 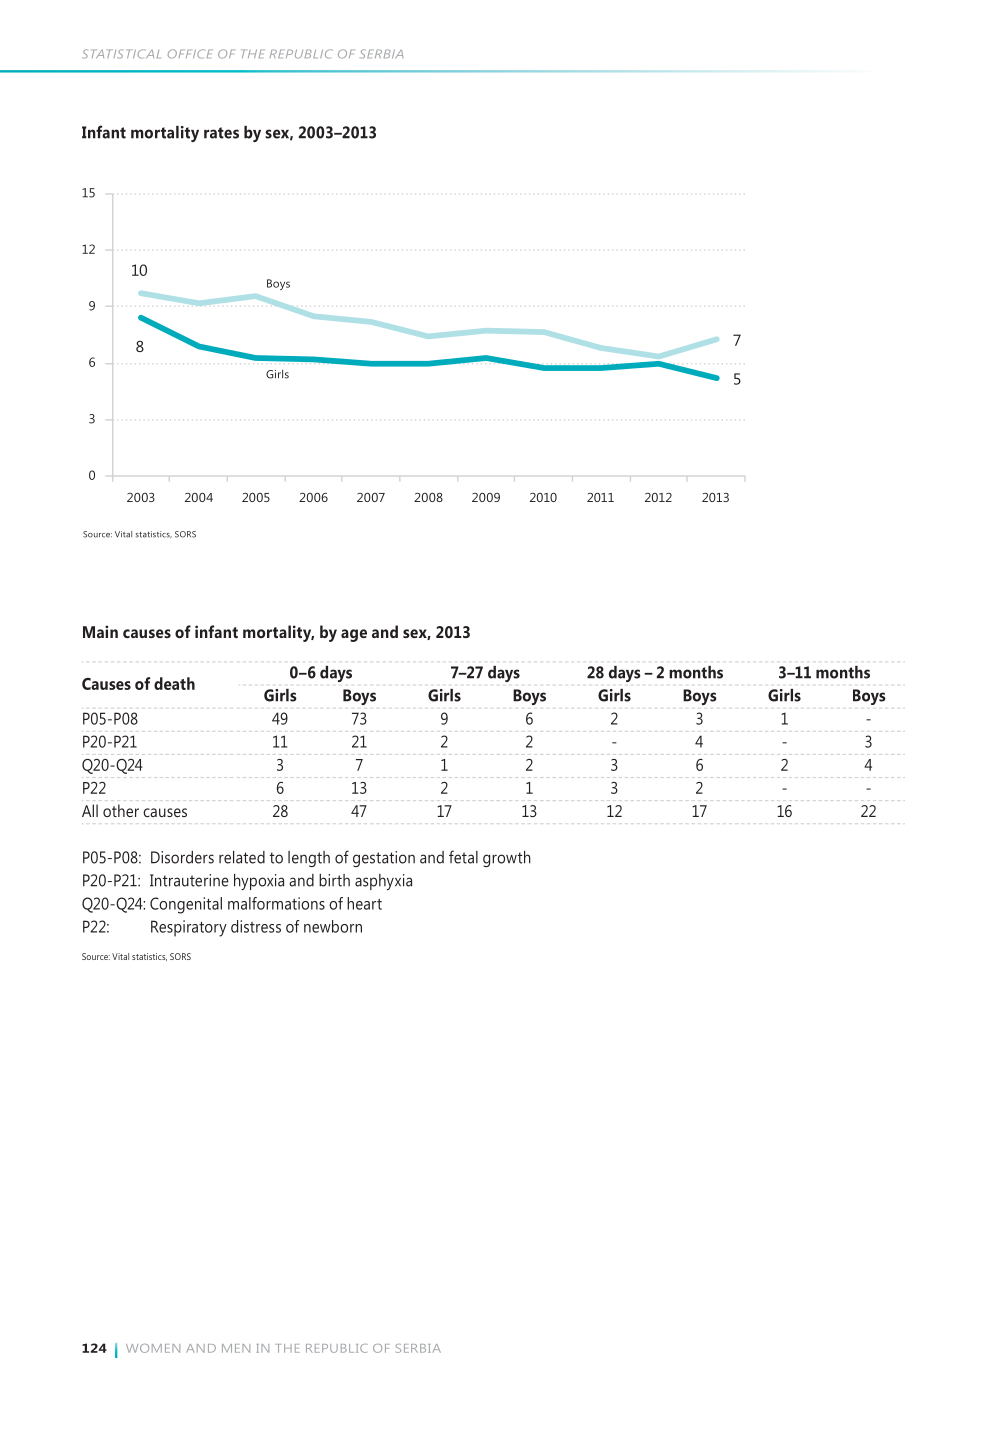 What do you see at coordinates (256, 926) in the screenshot?
I see `distress` at bounding box center [256, 926].
